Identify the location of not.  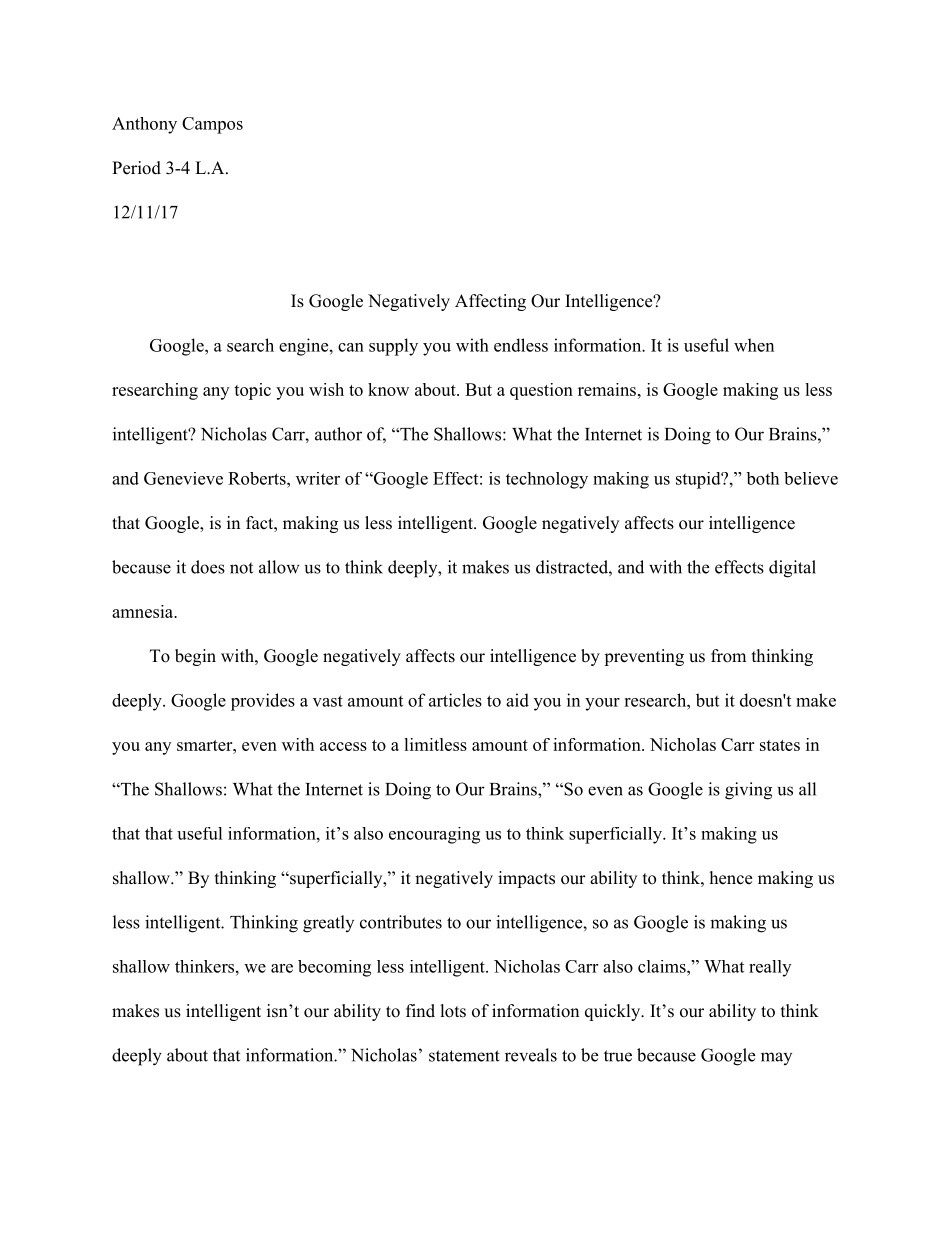
(241, 568).
